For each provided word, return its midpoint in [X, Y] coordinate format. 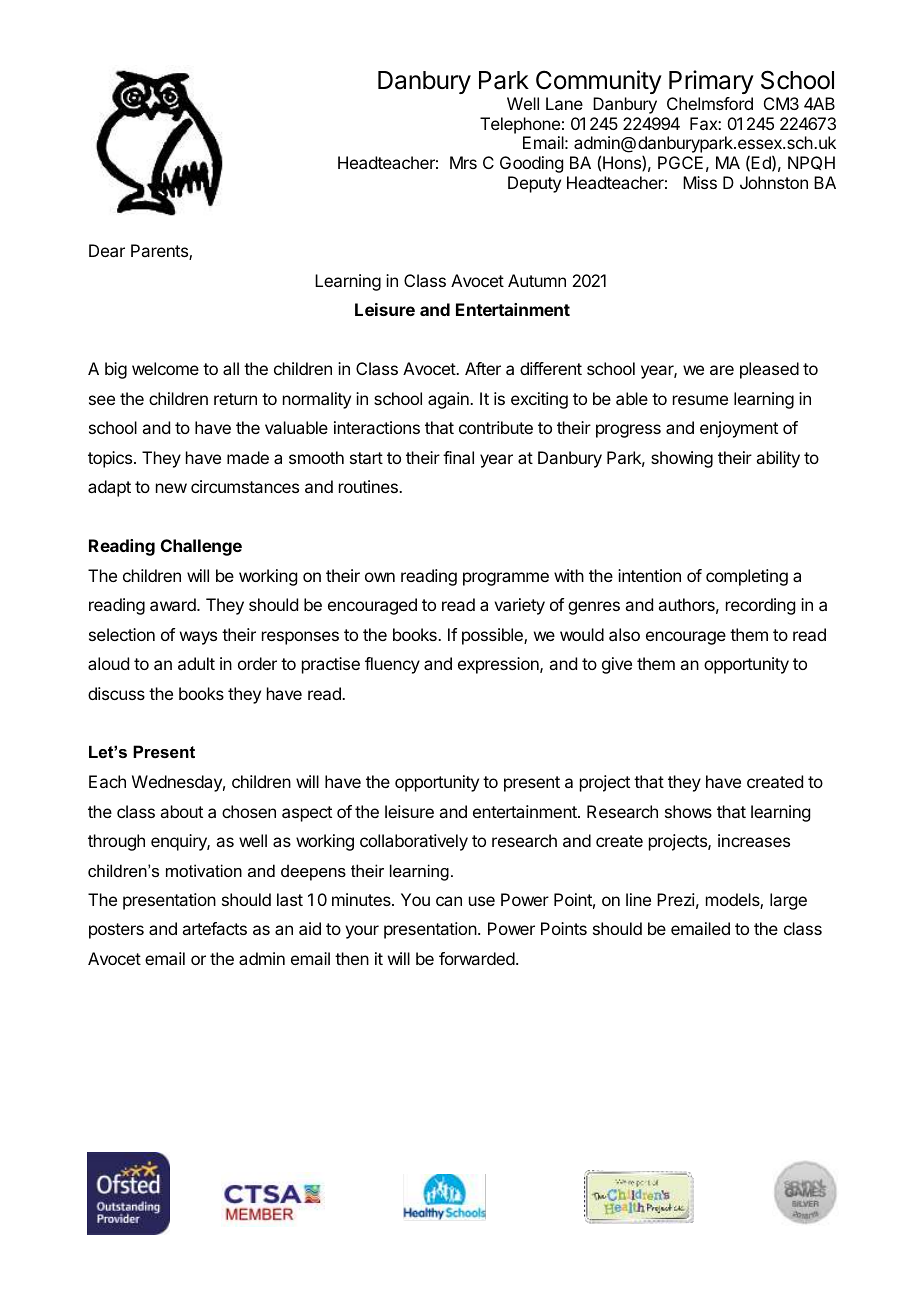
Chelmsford [710, 103]
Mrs [463, 162]
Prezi [676, 899]
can [449, 901]
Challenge [201, 547]
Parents [160, 252]
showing [682, 459]
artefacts [214, 928]
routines [369, 486]
